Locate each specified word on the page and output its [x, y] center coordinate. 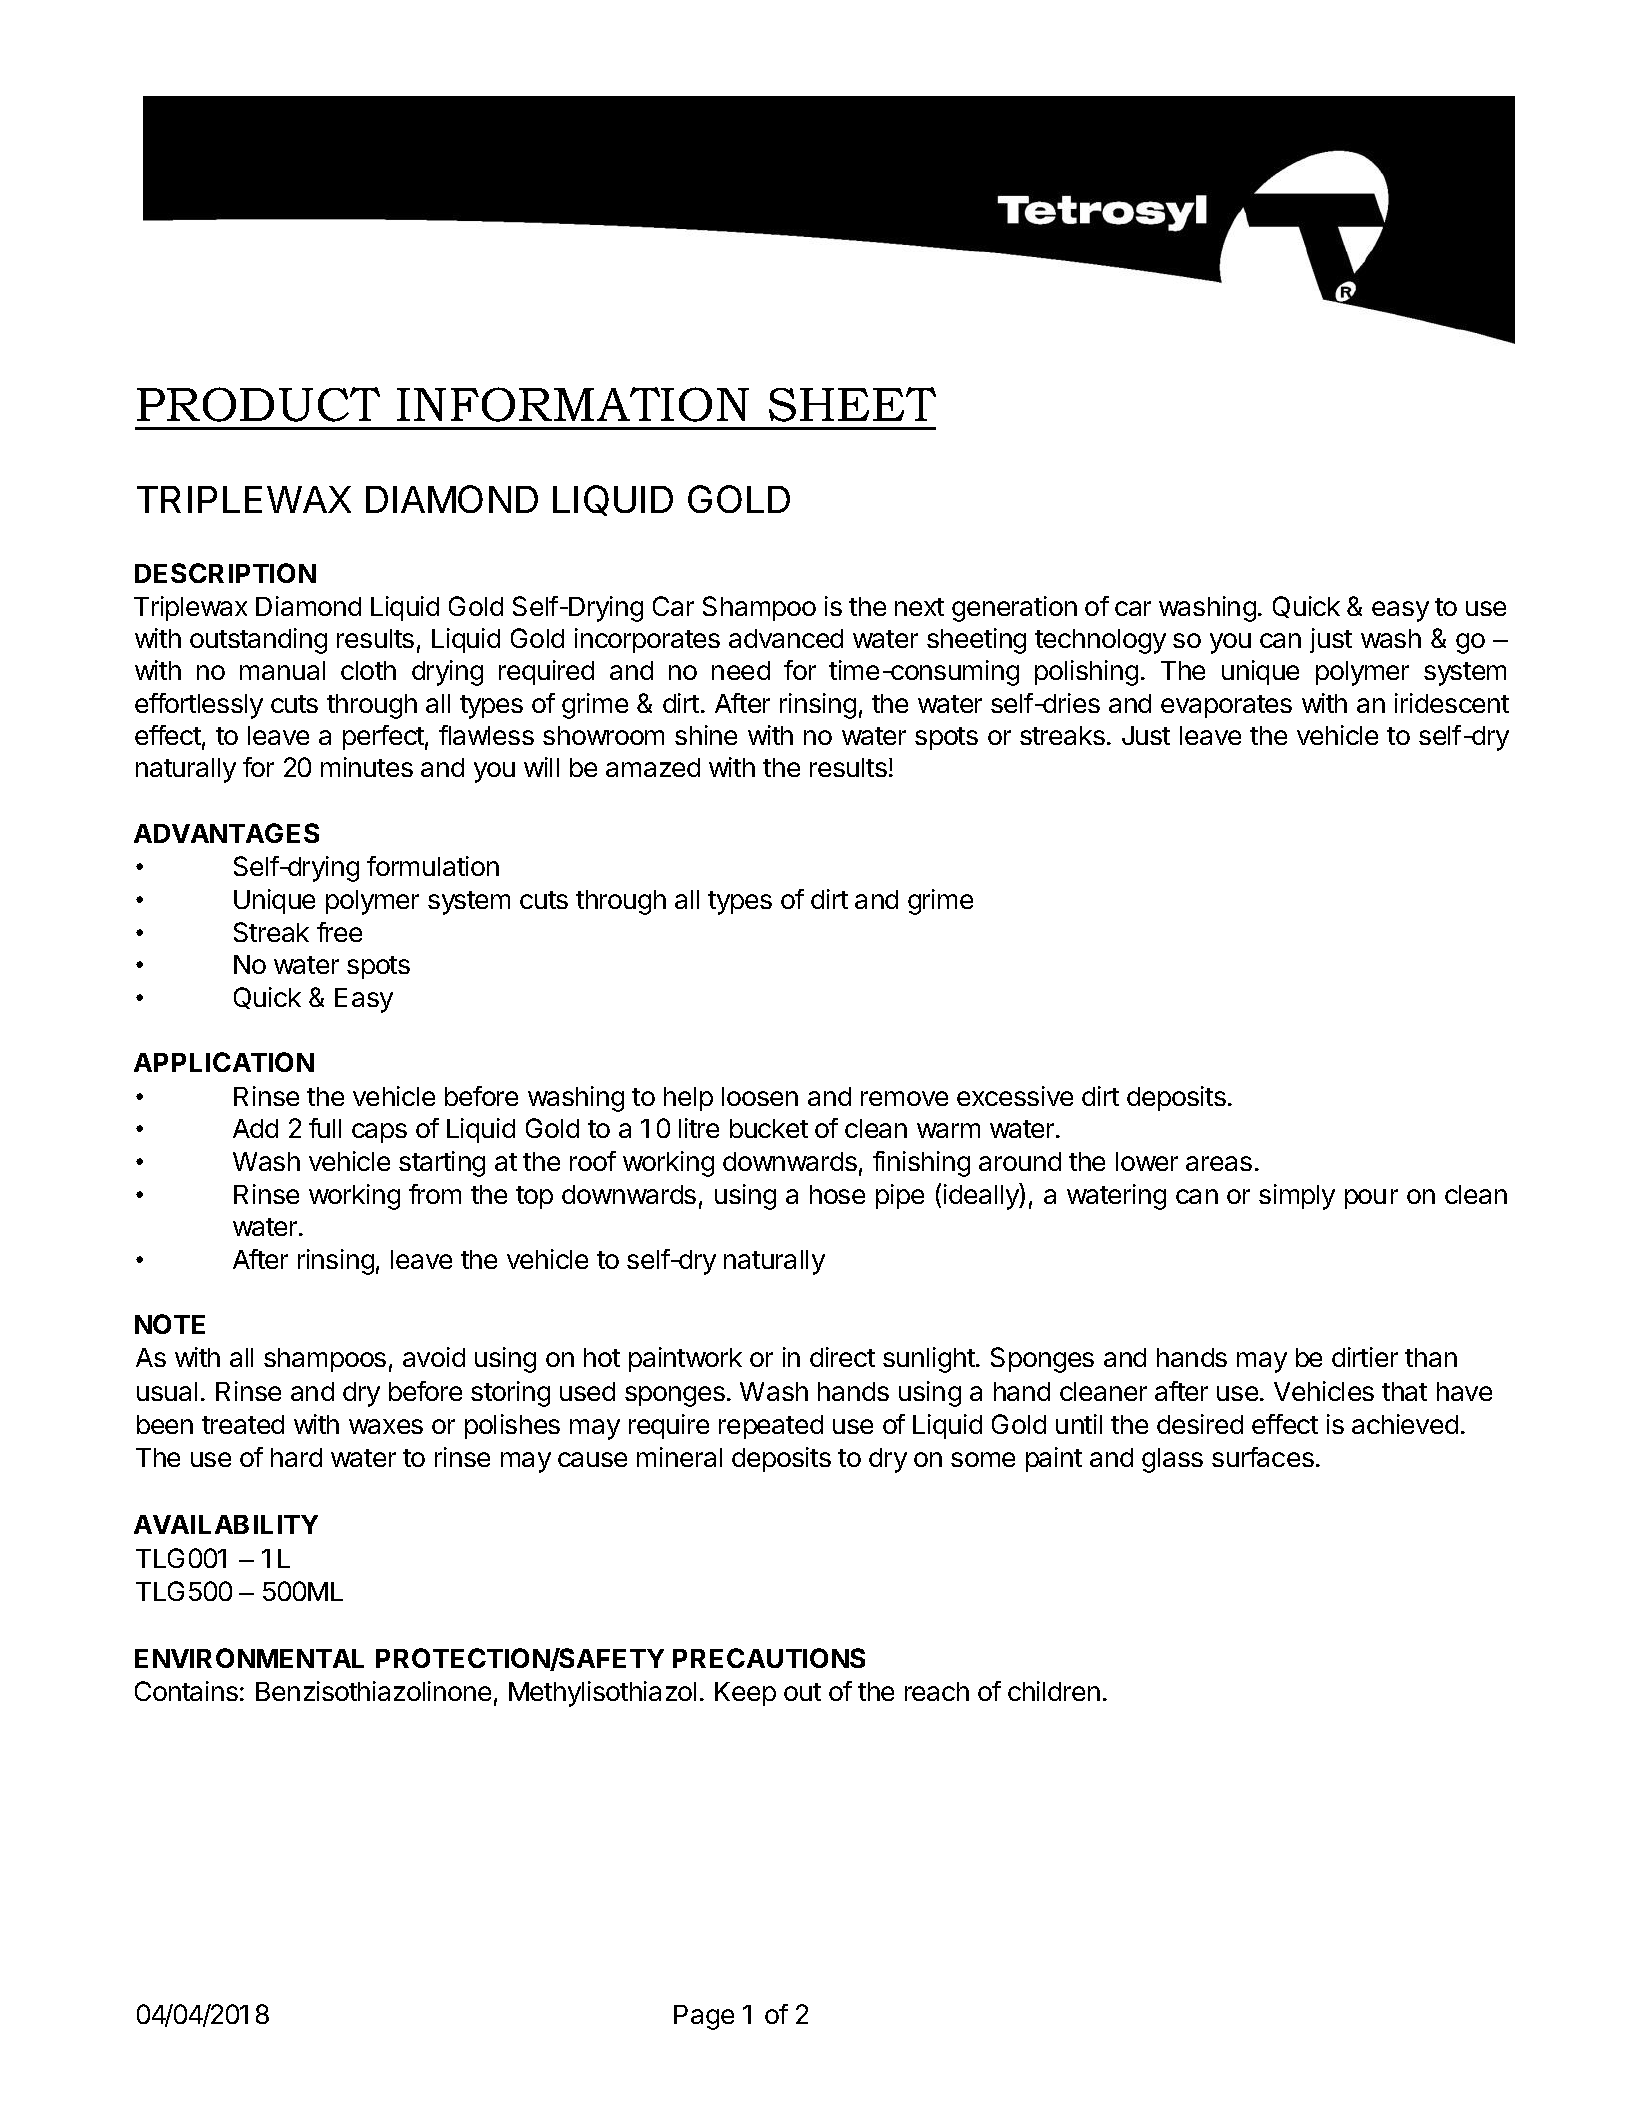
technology [1100, 641]
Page [704, 2017]
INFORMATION [573, 404]
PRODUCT [258, 404]
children [1054, 1691]
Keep [745, 1694]
